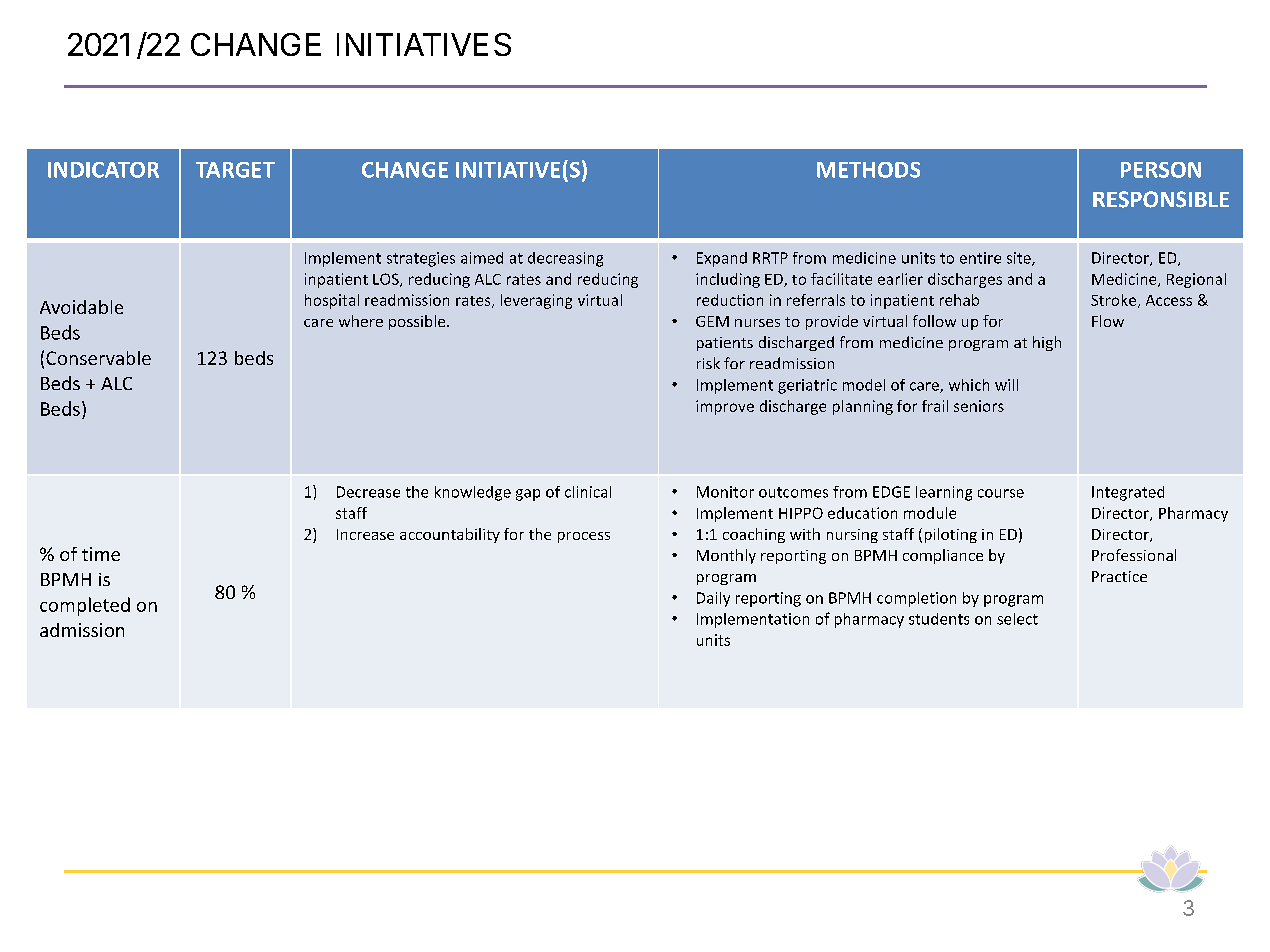 This screenshot has width=1270, height=952. Describe the element at coordinates (588, 492) in the screenshot. I see `clinical` at that location.
